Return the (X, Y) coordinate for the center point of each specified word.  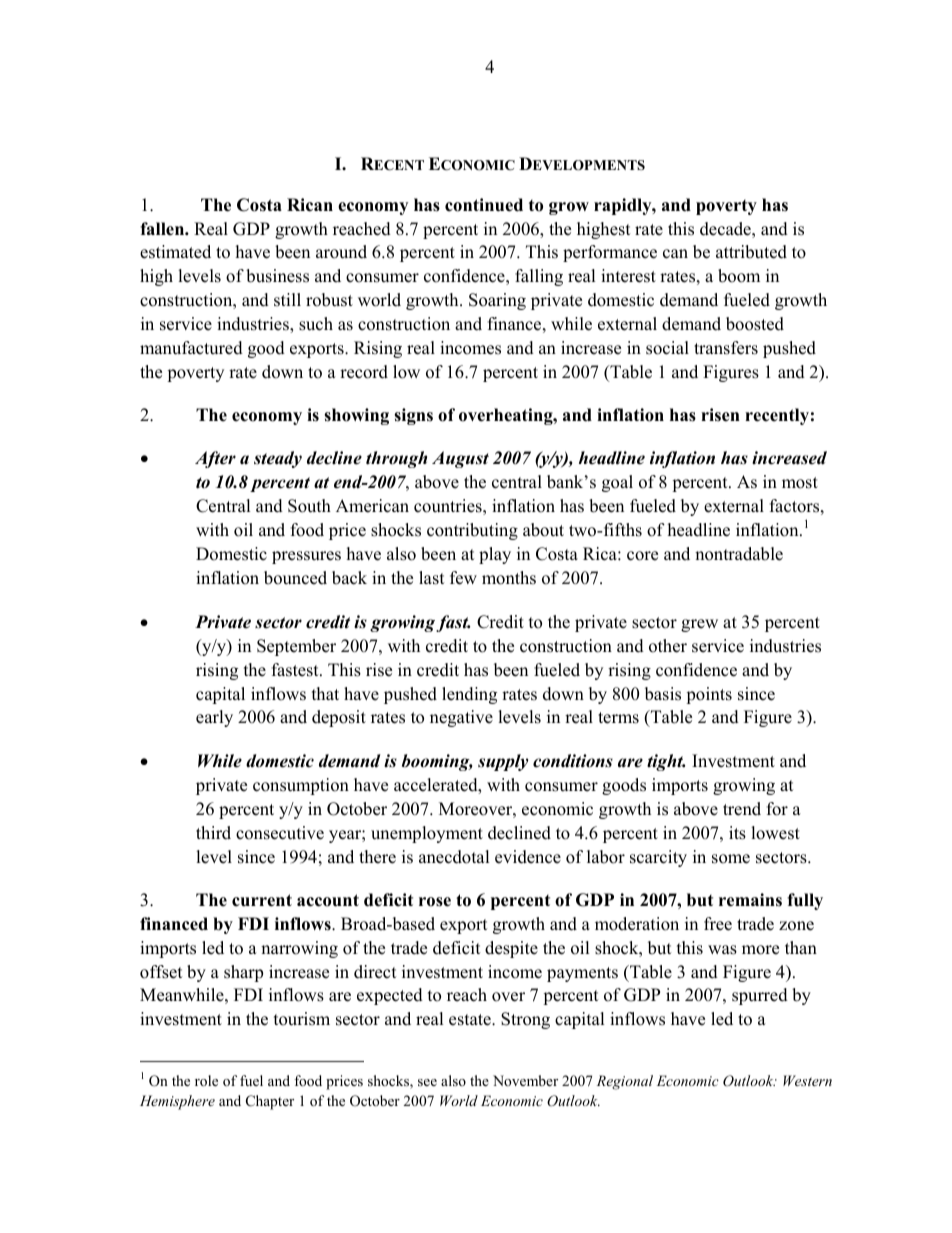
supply (503, 762)
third (213, 833)
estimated (175, 252)
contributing (472, 531)
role (206, 1080)
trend (742, 809)
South (309, 506)
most (800, 483)
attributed (751, 252)
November (525, 1080)
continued (484, 205)
